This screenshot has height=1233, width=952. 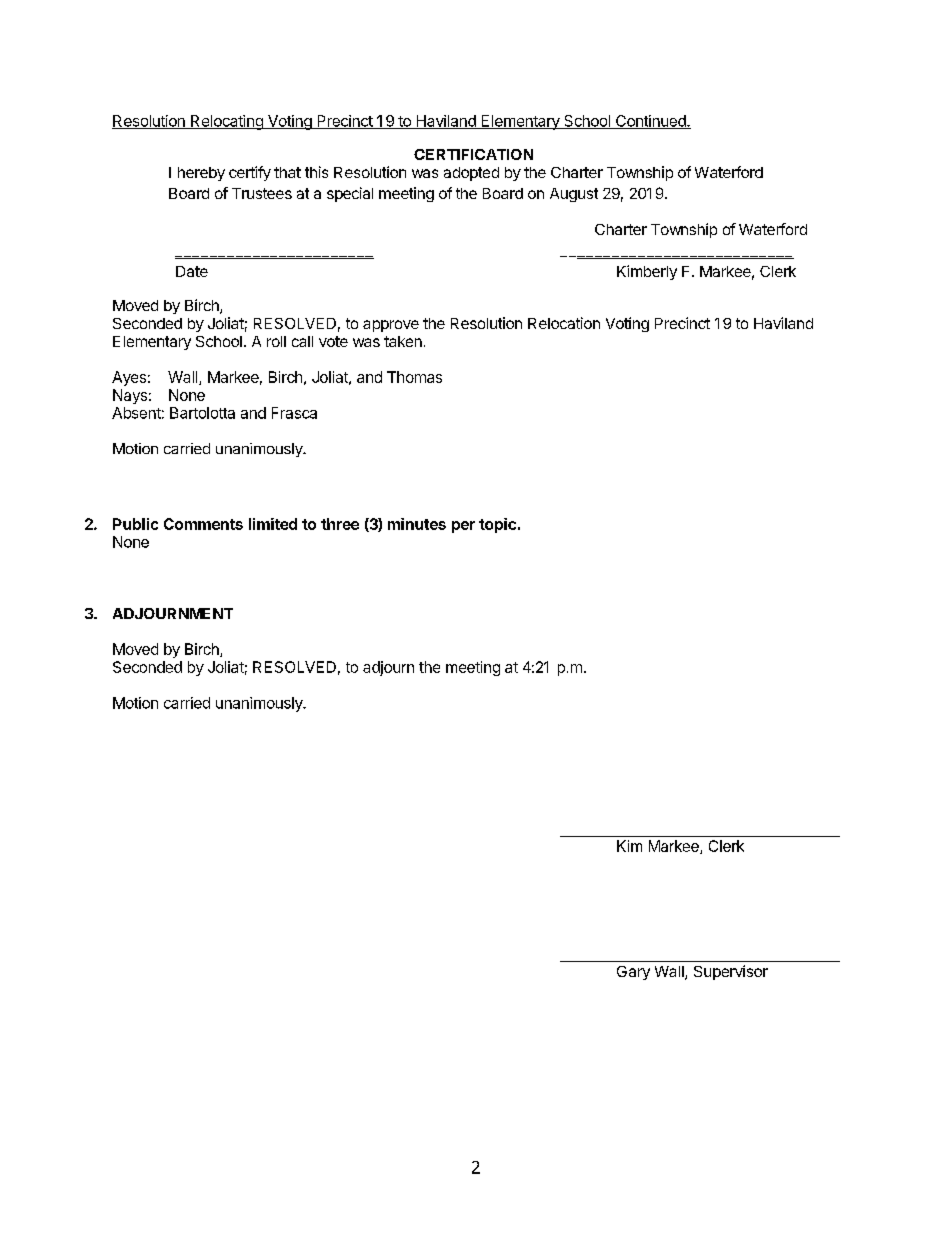 I want to click on taken, so click(x=403, y=341).
